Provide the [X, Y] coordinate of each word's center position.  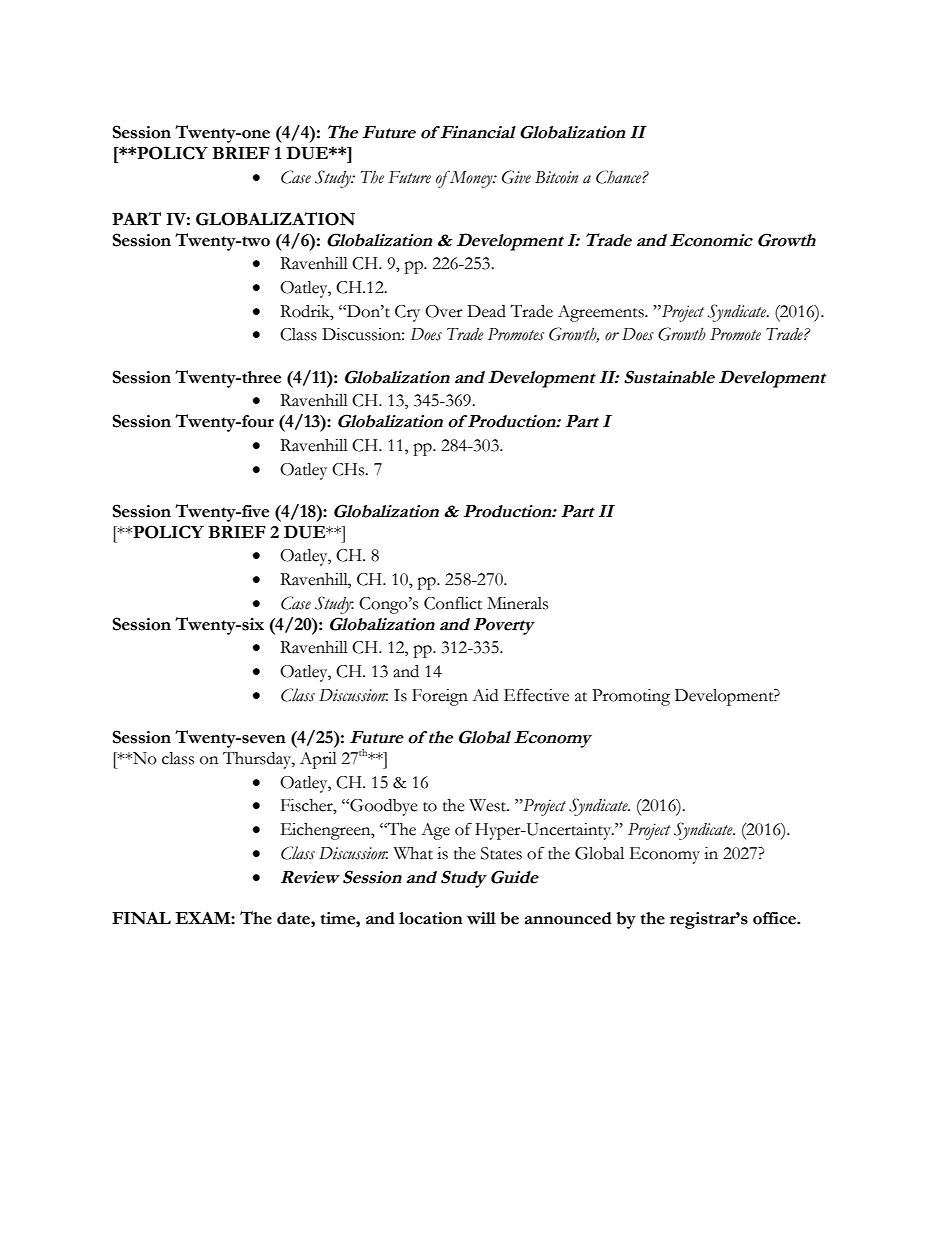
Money [471, 179]
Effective [536, 695]
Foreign [440, 697]
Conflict [453, 603]
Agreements [602, 313]
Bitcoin [556, 177]
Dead [486, 311]
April [318, 760]
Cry [407, 313]
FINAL [141, 918]
